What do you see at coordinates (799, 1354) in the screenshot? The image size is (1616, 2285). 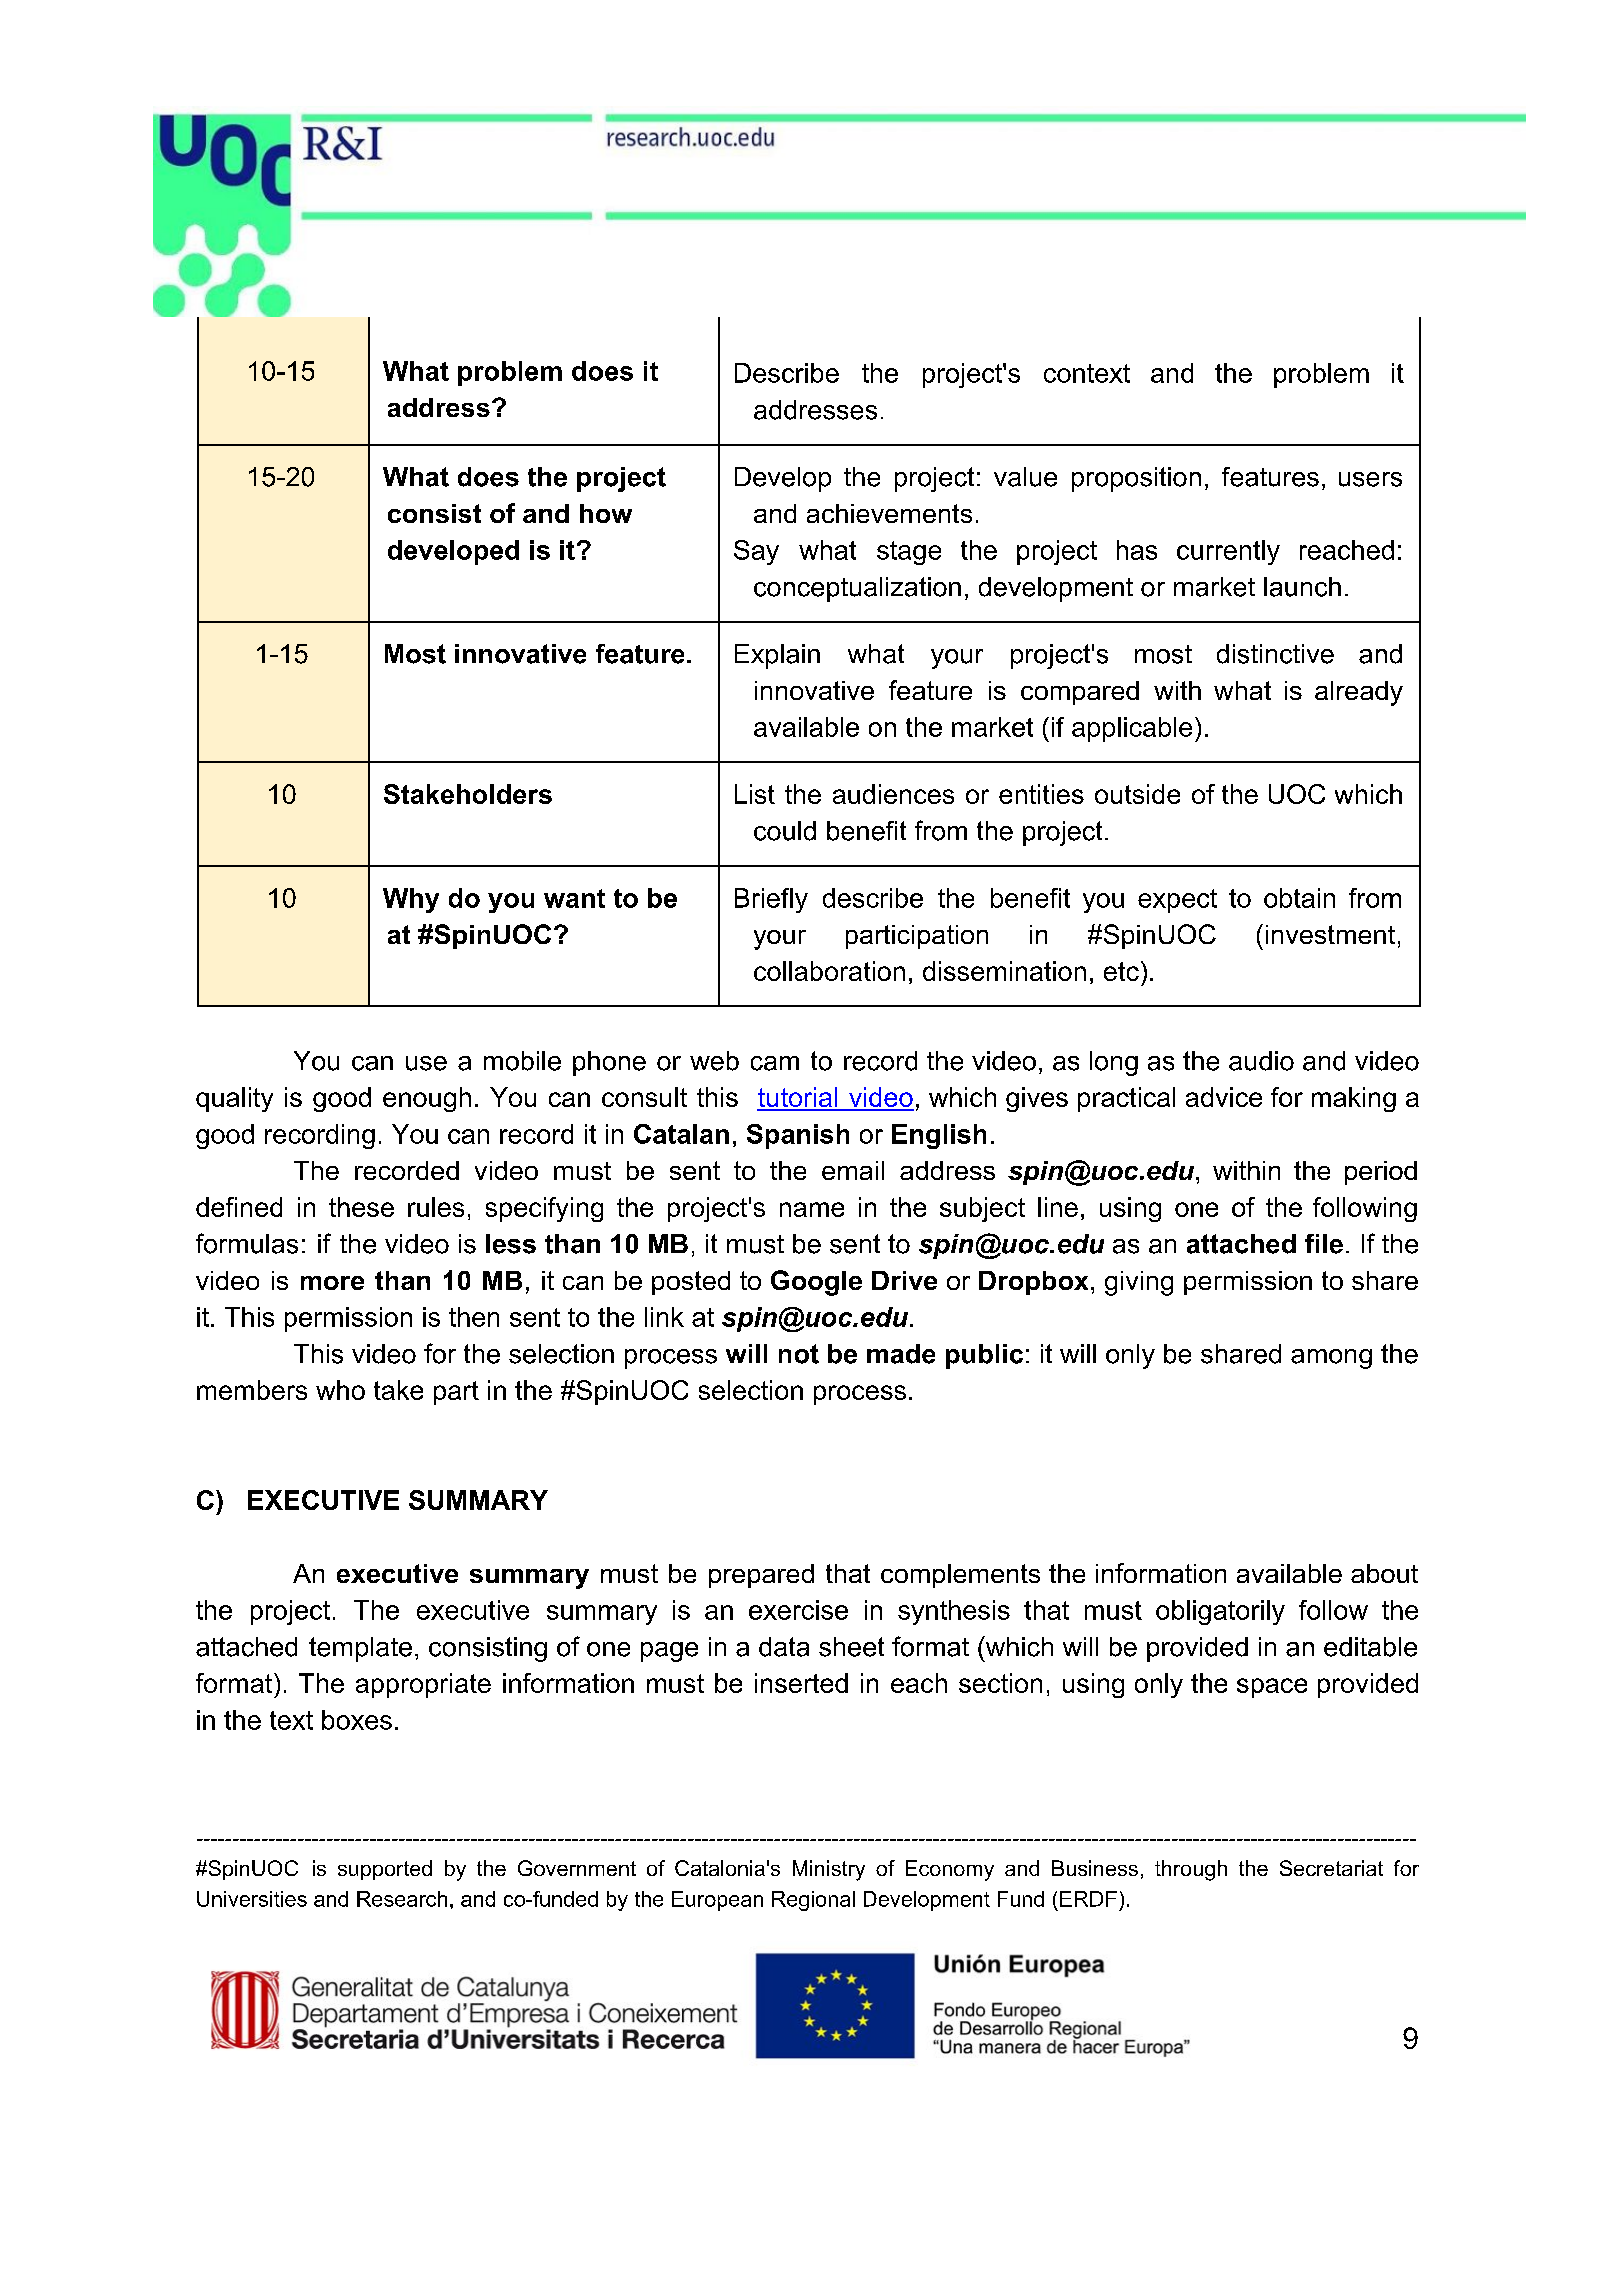 I see `not` at bounding box center [799, 1354].
